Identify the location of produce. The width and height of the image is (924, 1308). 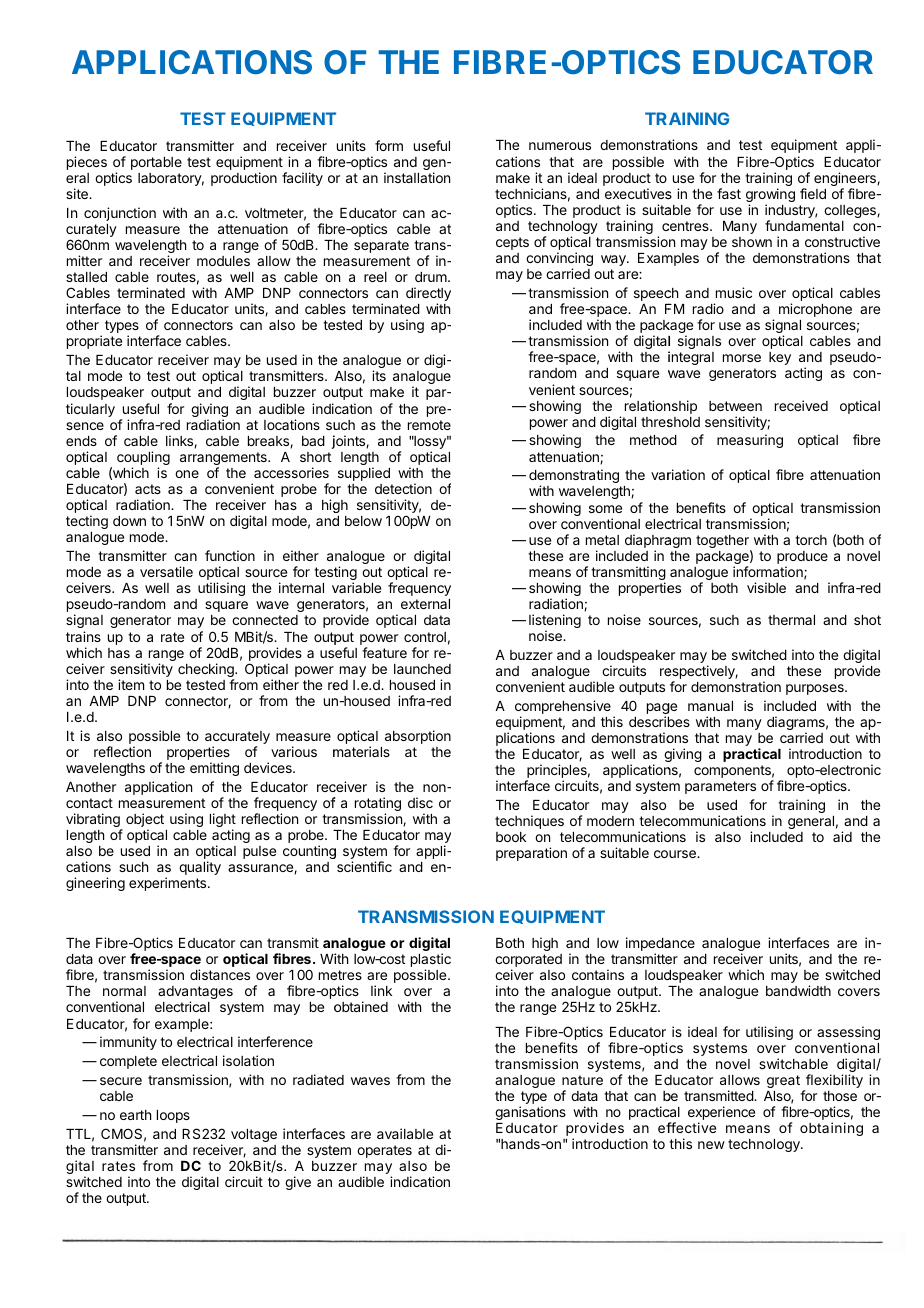
(802, 559).
